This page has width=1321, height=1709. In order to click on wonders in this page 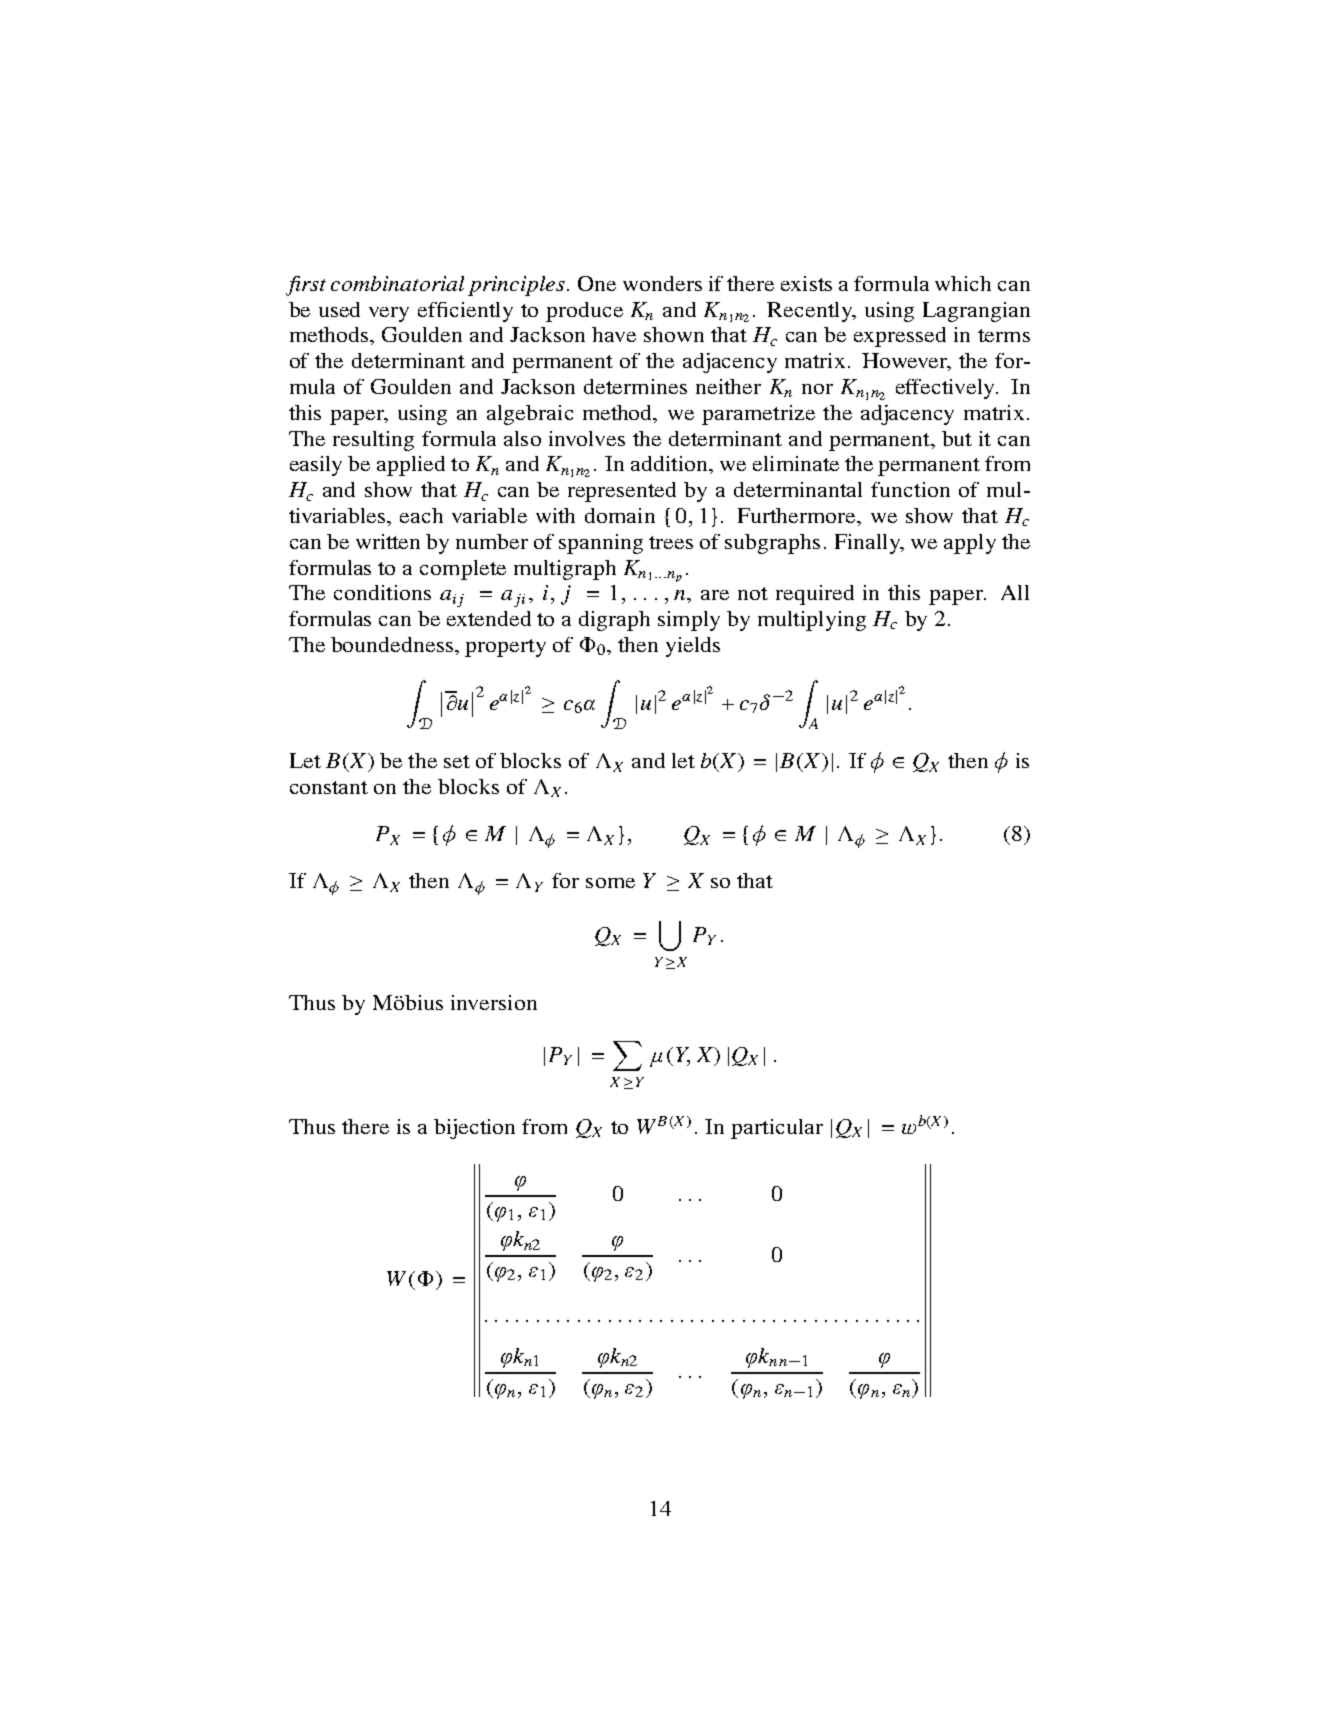, I will do `click(662, 283)`.
